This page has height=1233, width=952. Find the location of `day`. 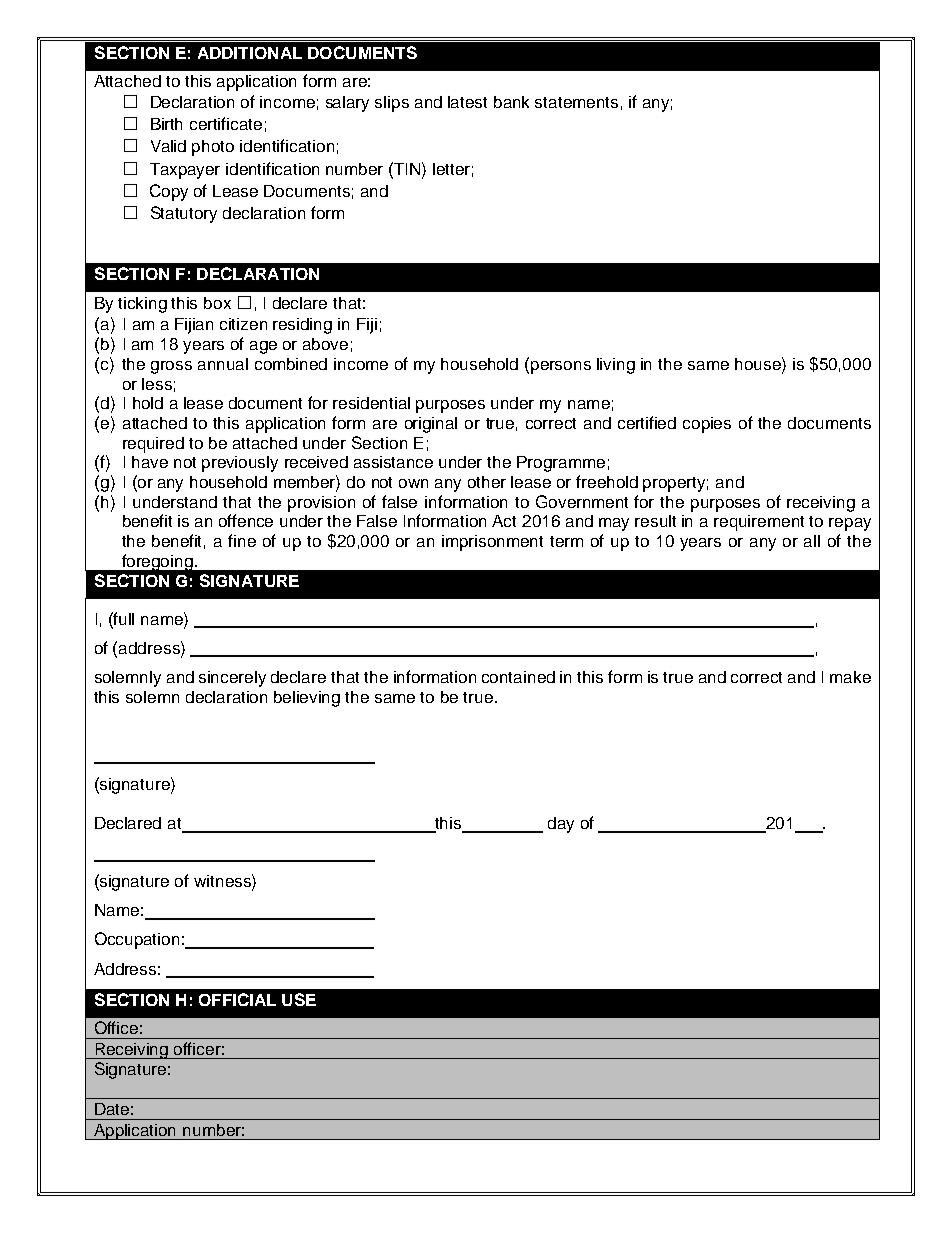

day is located at coordinates (561, 825).
